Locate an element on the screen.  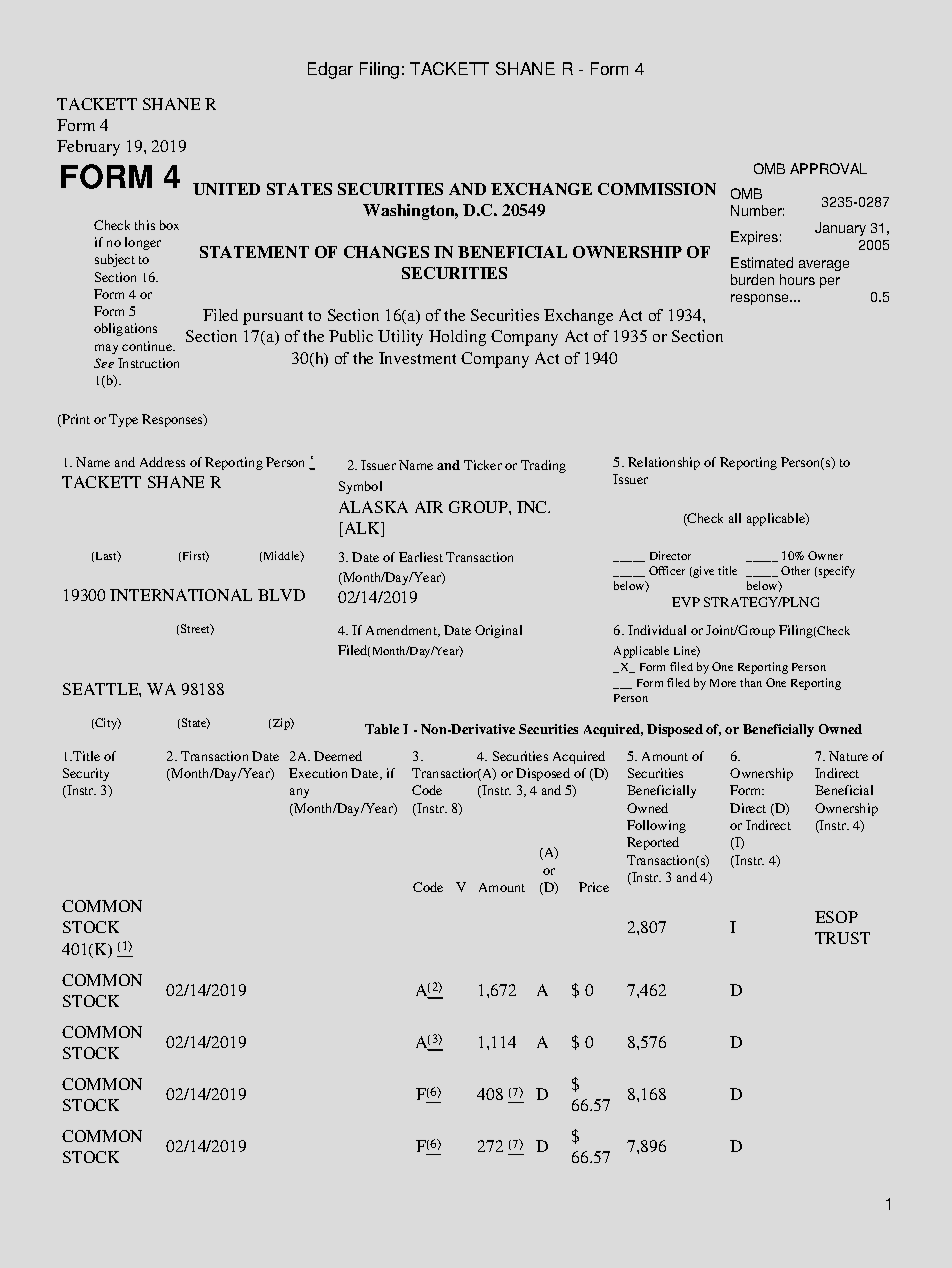
February is located at coordinates (88, 148).
